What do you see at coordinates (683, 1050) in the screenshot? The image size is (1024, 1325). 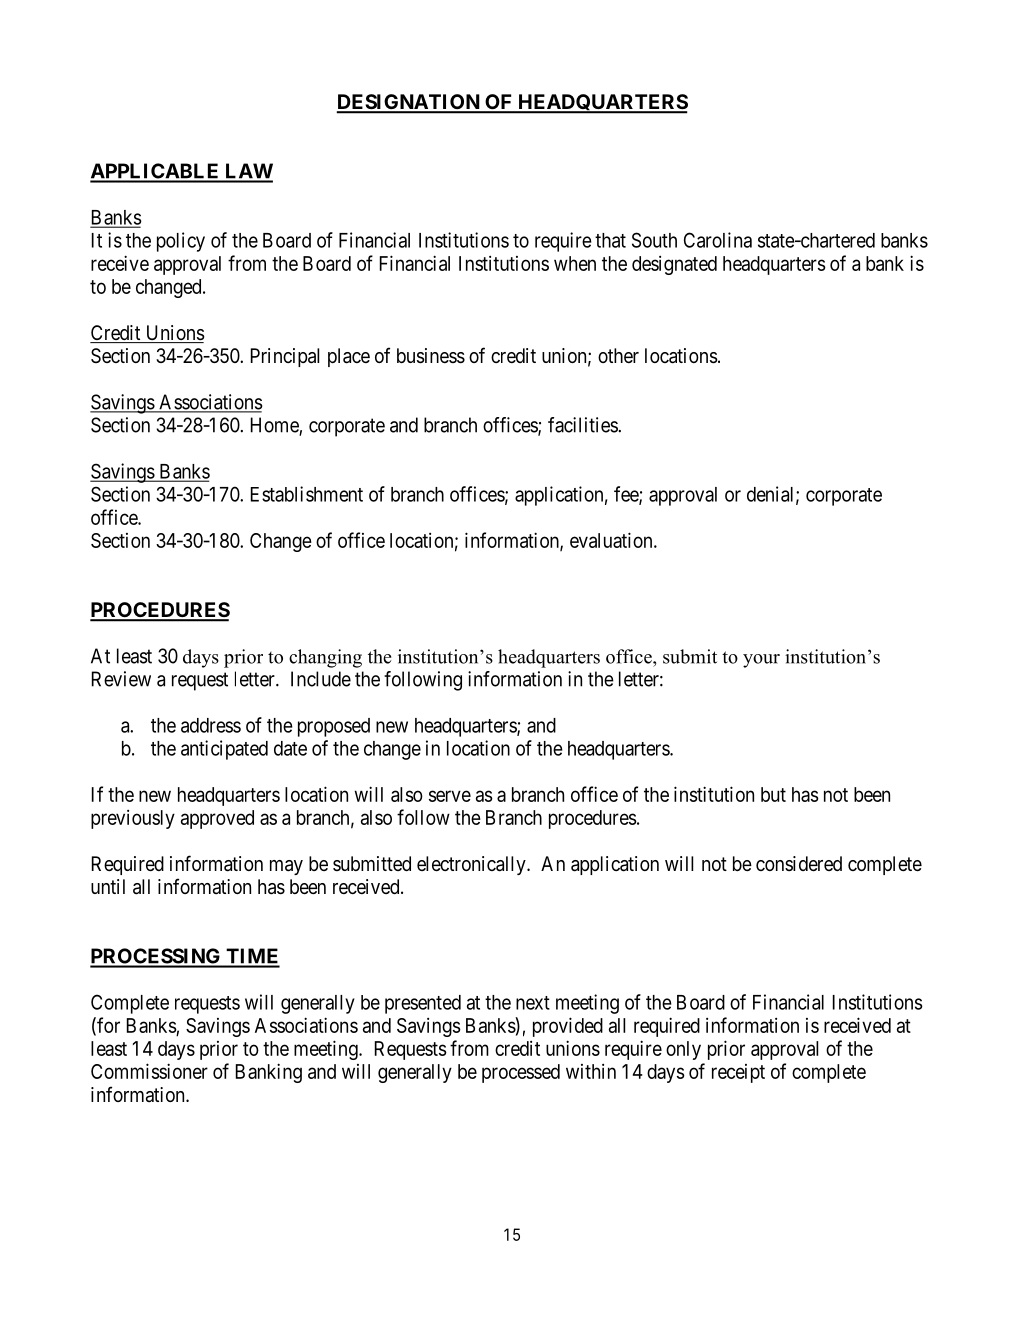 I see `only` at bounding box center [683, 1050].
